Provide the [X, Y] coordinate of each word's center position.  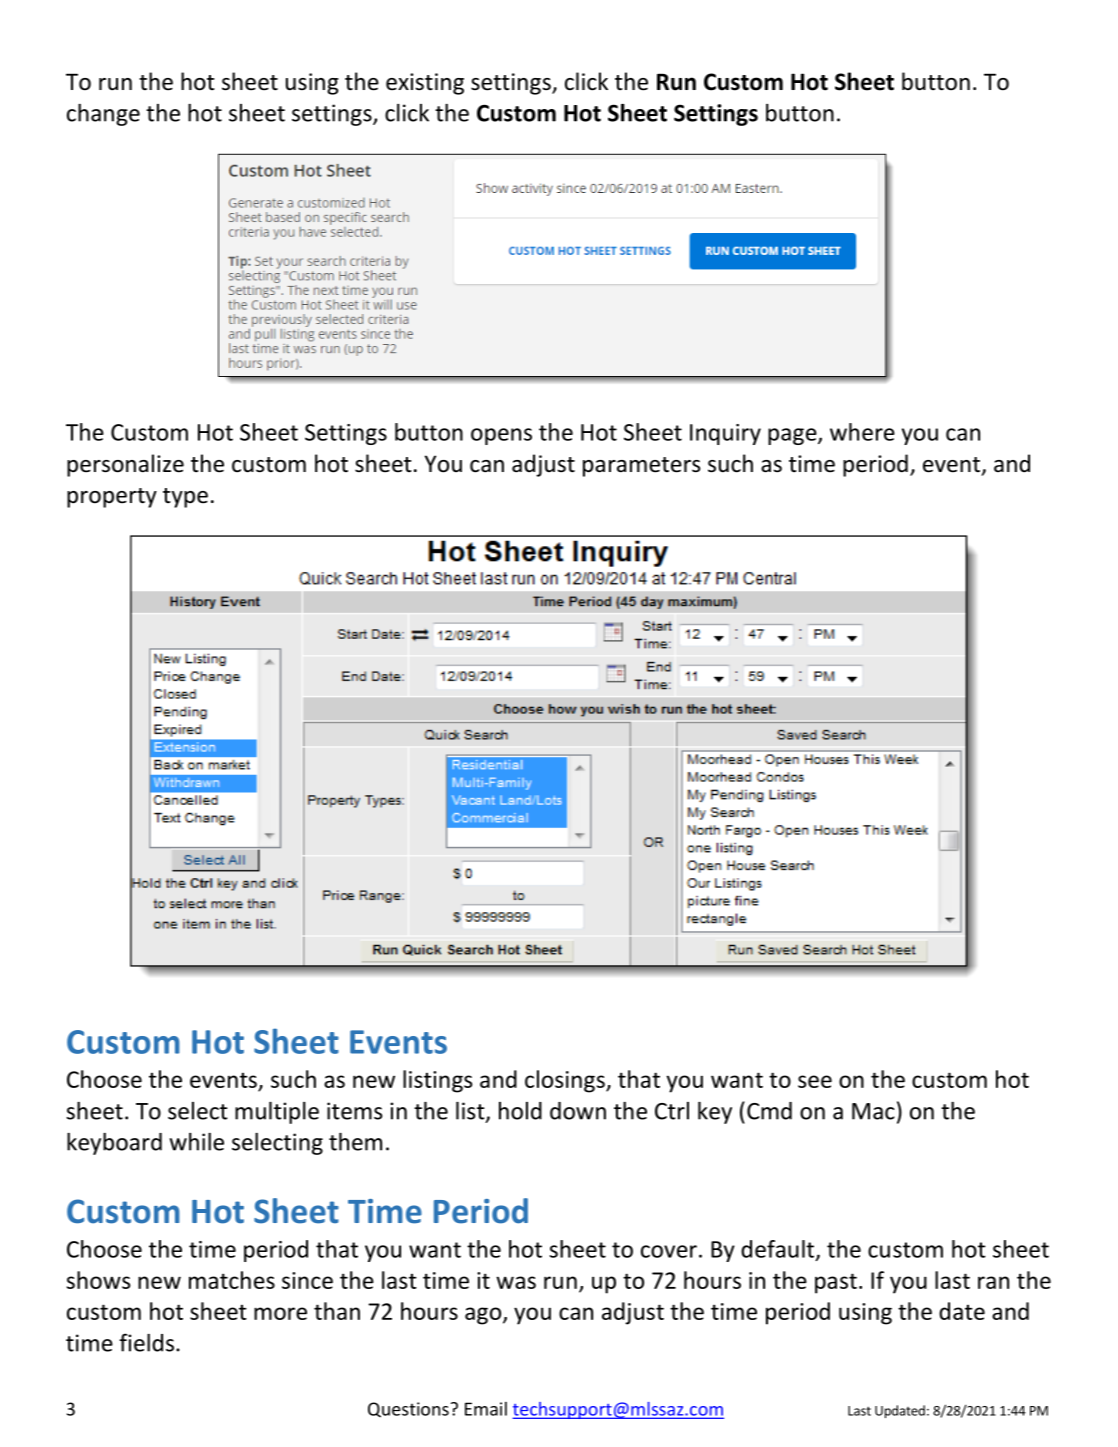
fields [146, 1342]
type [185, 498]
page [793, 436]
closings [566, 1081]
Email [486, 1409]
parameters [641, 467]
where [862, 432]
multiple [277, 1113]
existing [425, 84]
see [815, 1081]
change [103, 115]
